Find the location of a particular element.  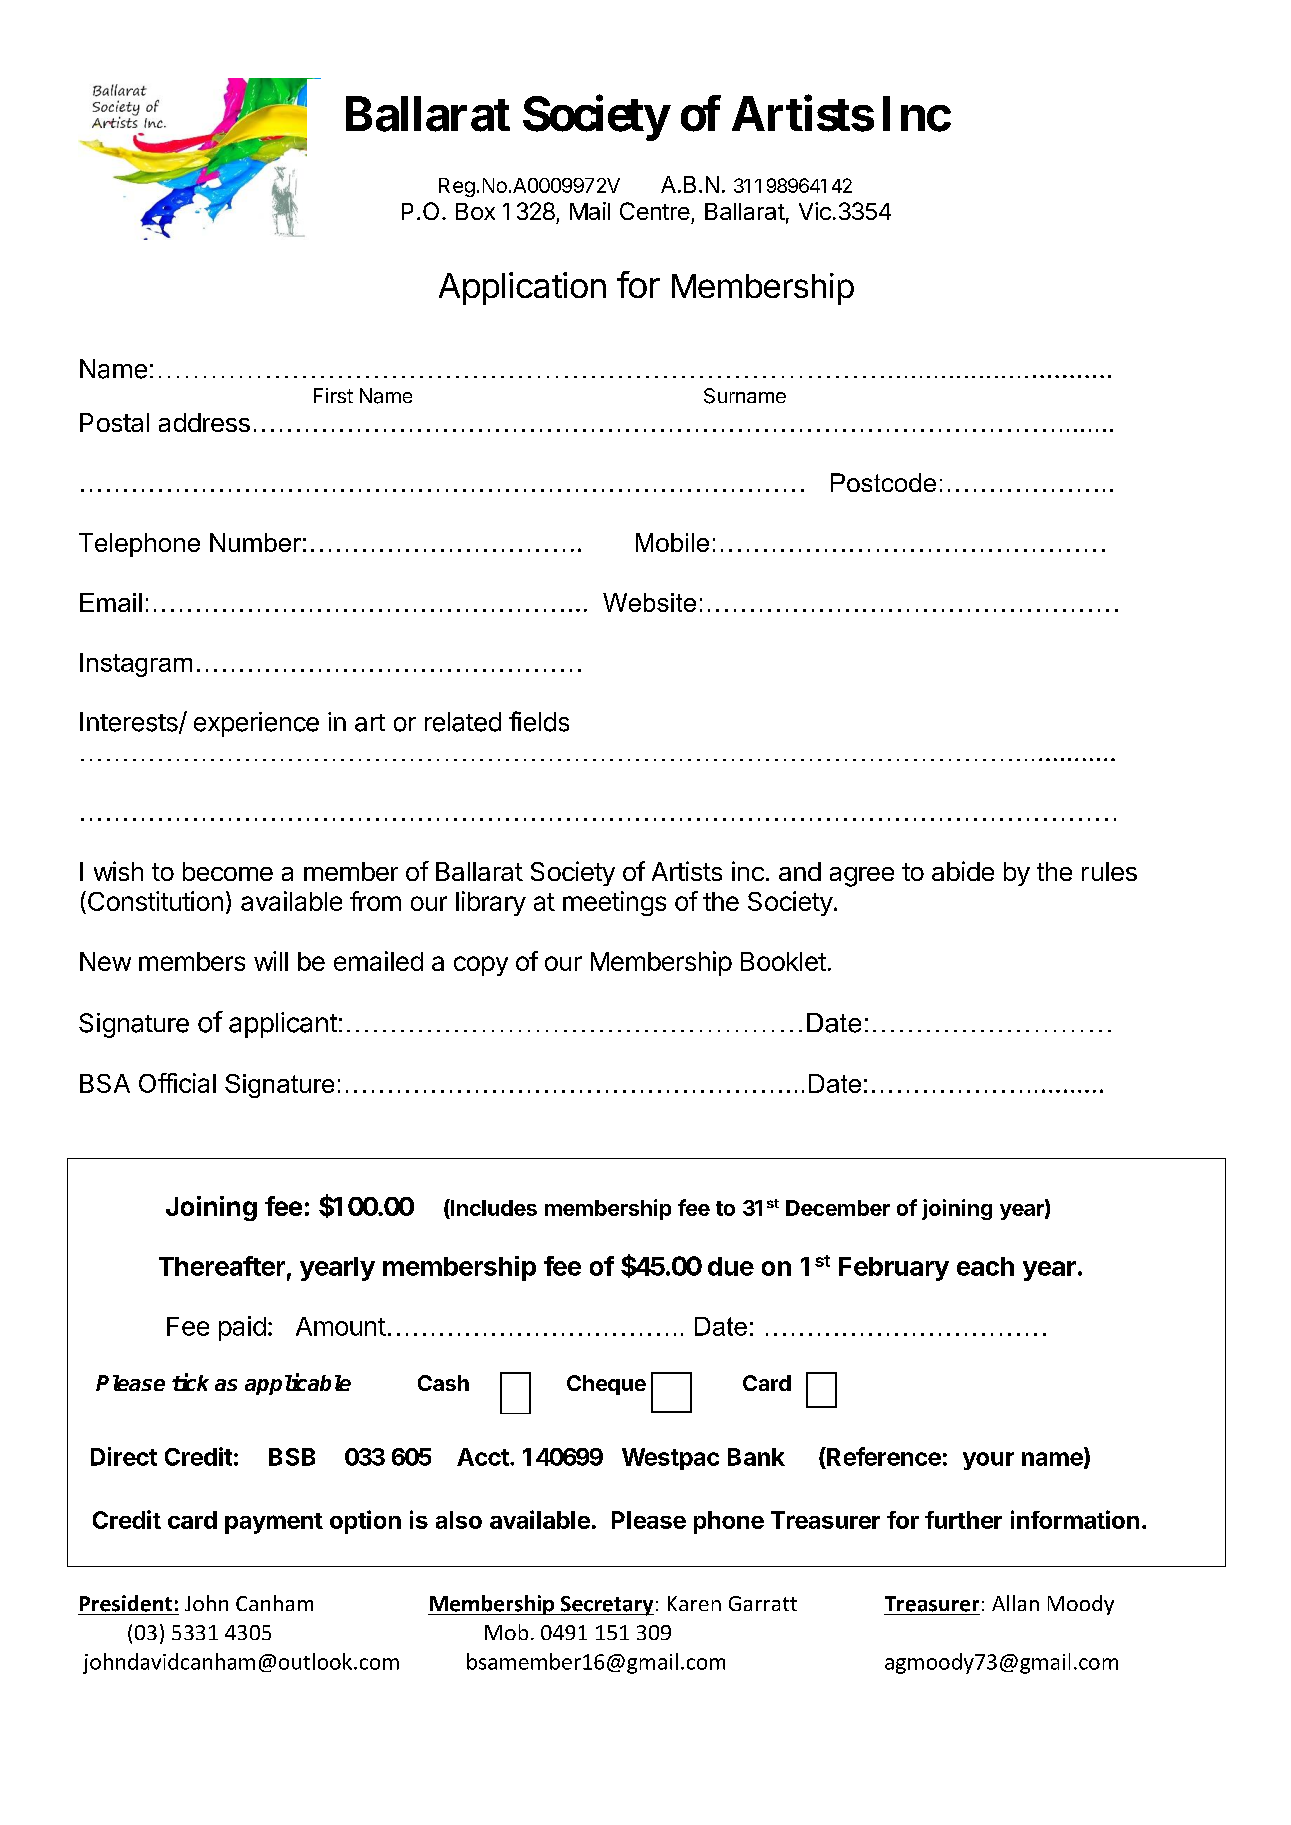

Secretary is located at coordinates (606, 1606).
